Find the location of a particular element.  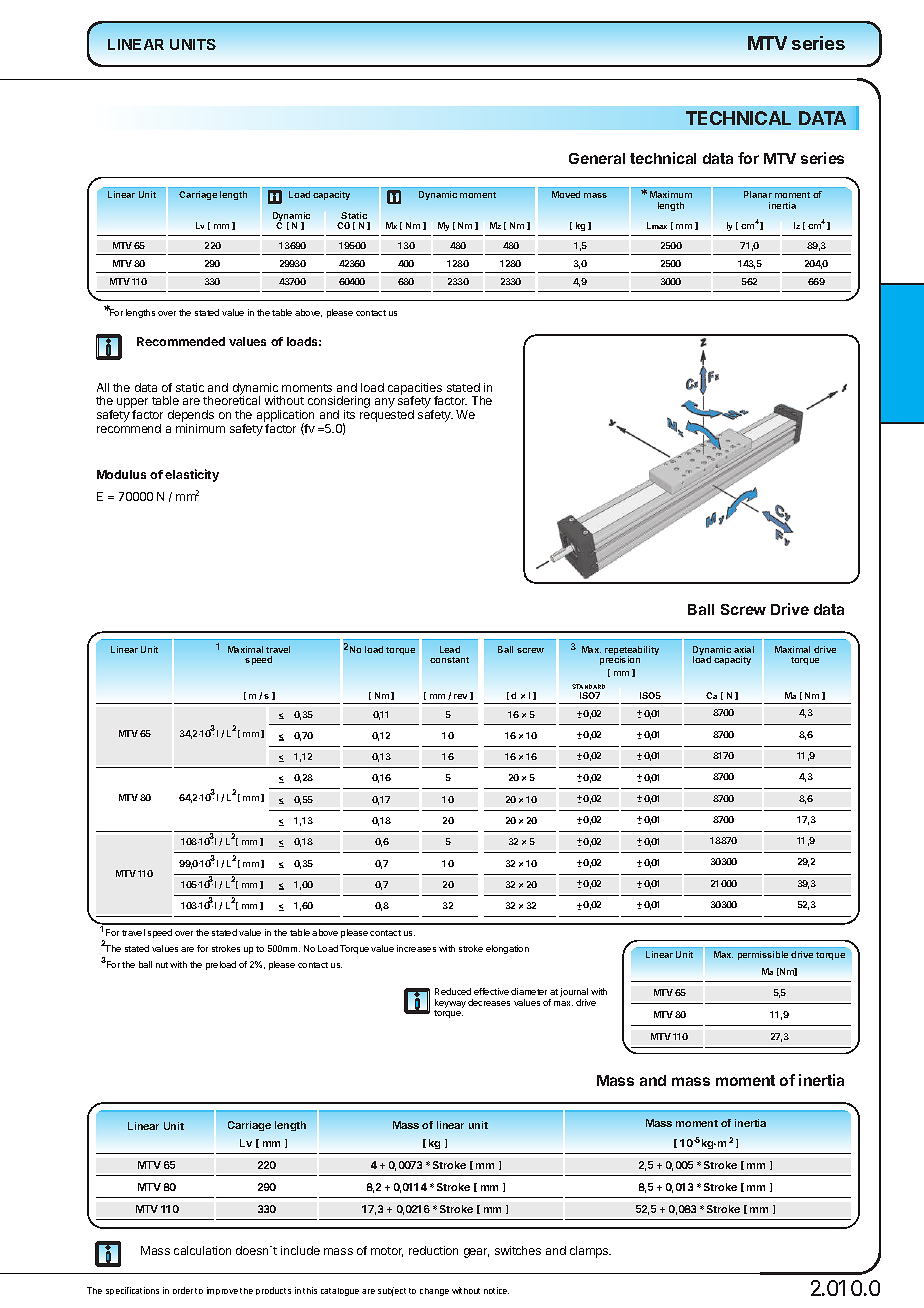

Moved is located at coordinates (566, 194).
